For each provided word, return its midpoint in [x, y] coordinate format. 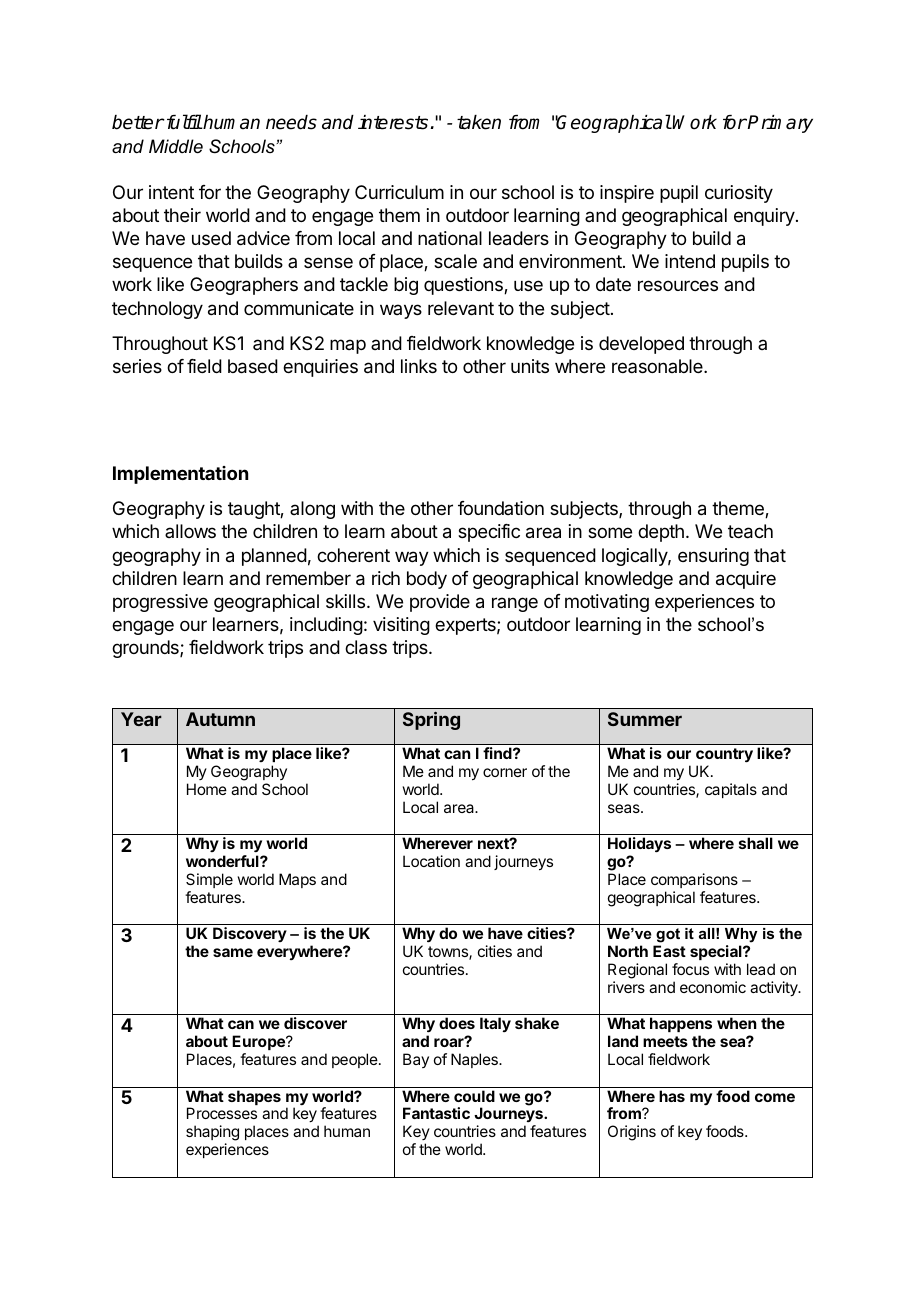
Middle [176, 146]
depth [661, 533]
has [672, 1096]
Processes [222, 1113]
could [474, 1096]
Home [207, 789]
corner [505, 772]
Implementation [180, 475]
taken [479, 122]
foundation [501, 508]
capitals [731, 790]
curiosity [739, 194]
